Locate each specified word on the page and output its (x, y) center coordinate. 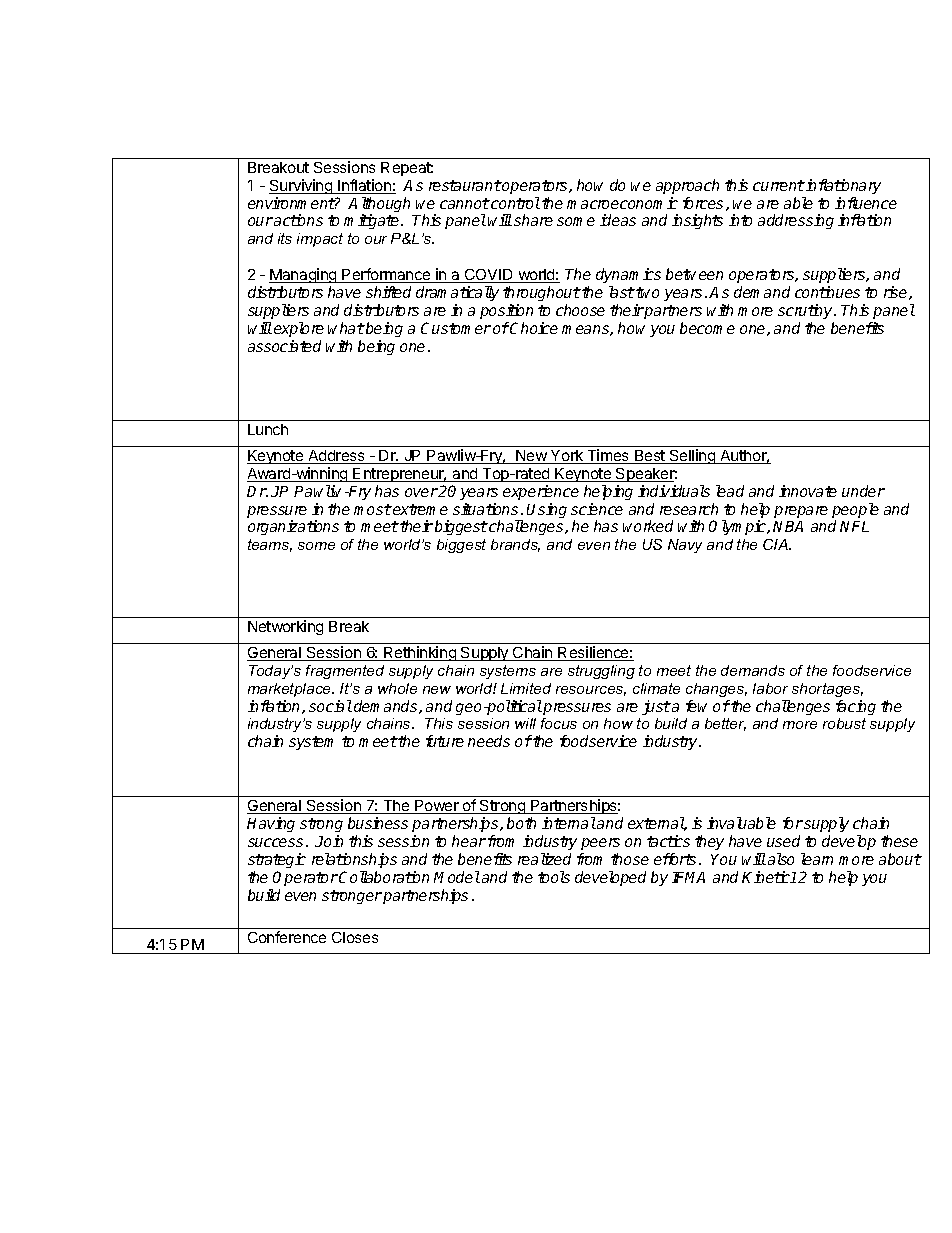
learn (817, 859)
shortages (827, 690)
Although (379, 206)
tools (554, 877)
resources (591, 691)
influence (866, 203)
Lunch (268, 429)
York (567, 457)
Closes (355, 937)
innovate (808, 491)
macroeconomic (622, 203)
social (330, 706)
